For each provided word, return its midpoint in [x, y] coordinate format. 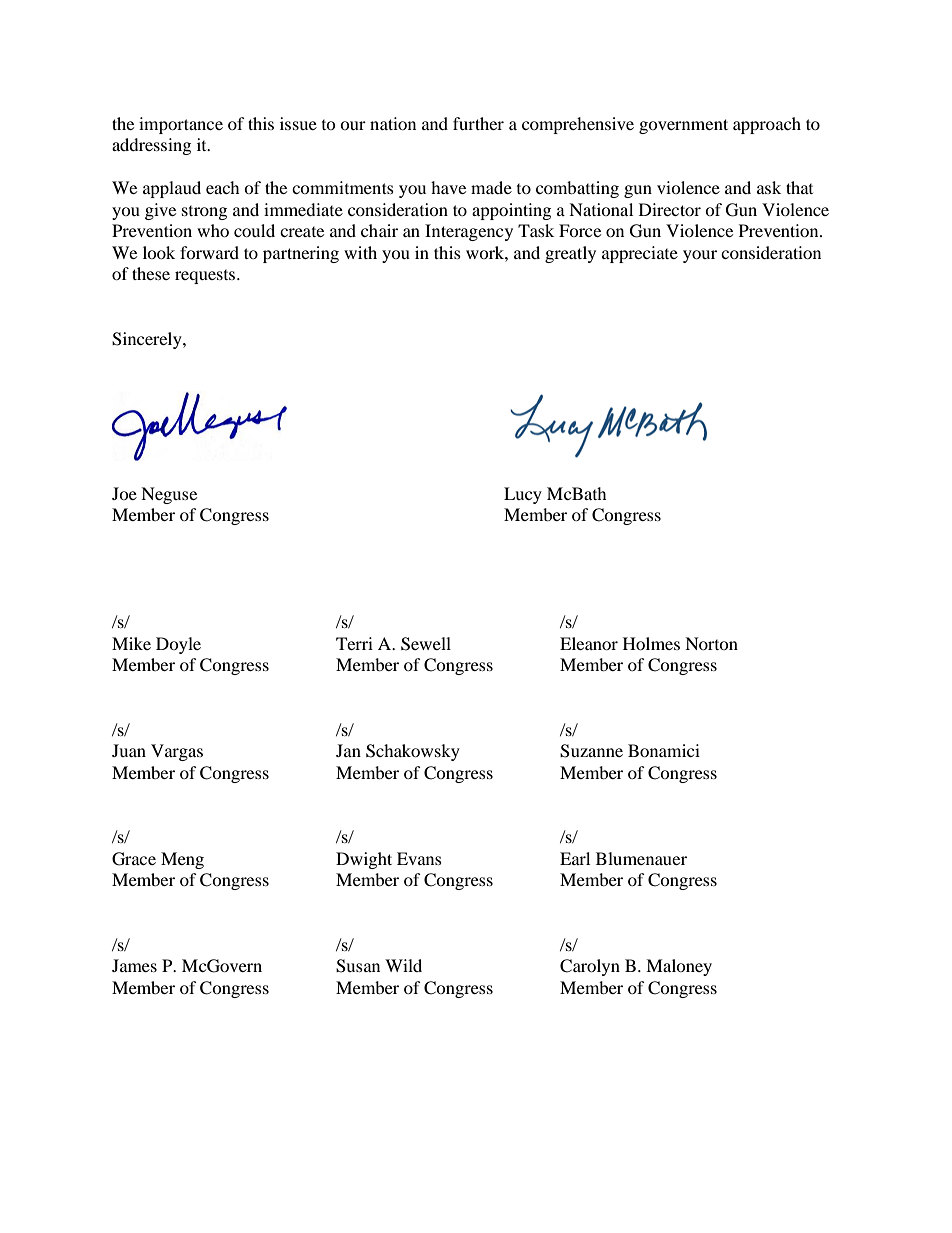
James [134, 965]
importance [181, 125]
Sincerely [148, 340]
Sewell [426, 644]
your [700, 256]
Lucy [523, 495]
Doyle [178, 645]
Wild [403, 965]
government [683, 126]
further [478, 123]
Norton [711, 643]
